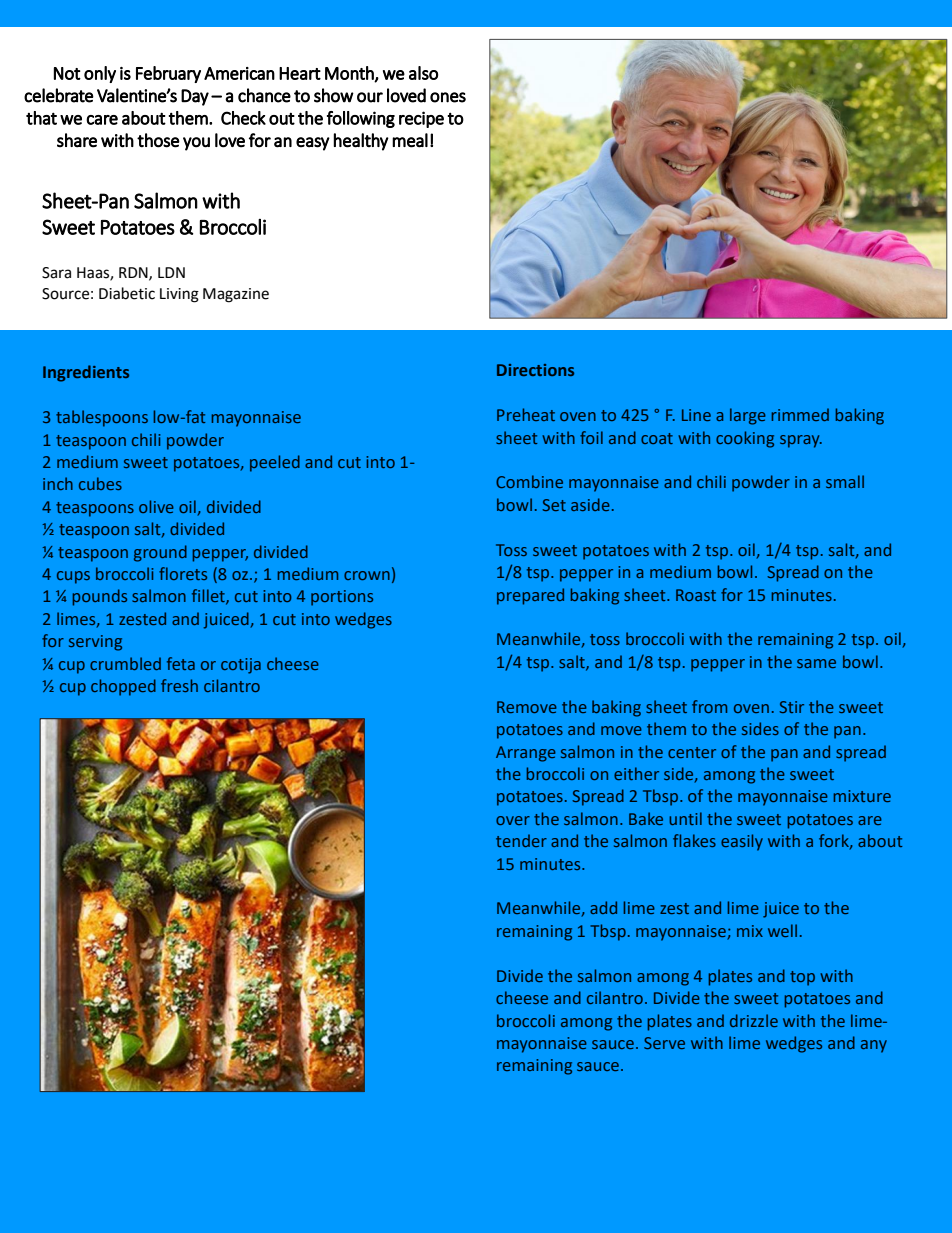  Describe the element at coordinates (521, 840) in the screenshot. I see `tender` at that location.
